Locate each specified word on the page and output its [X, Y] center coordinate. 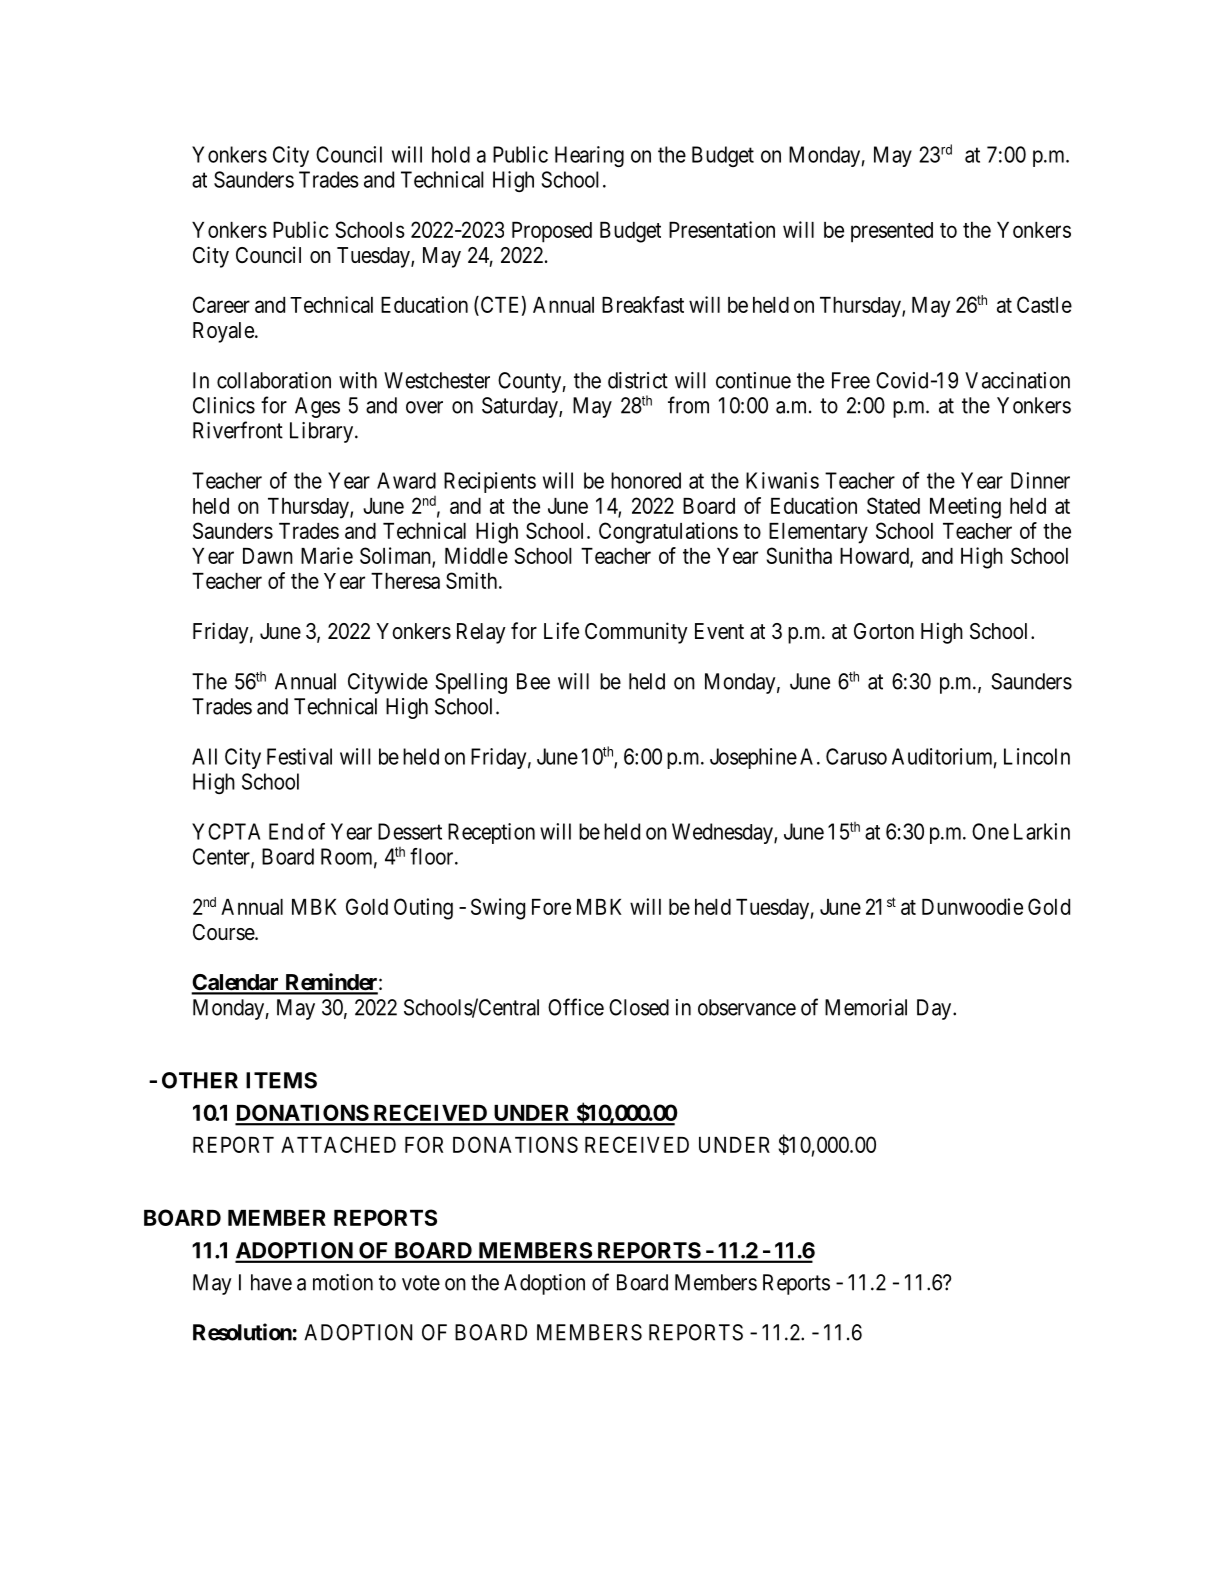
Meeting [965, 508]
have [271, 1282]
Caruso [856, 756]
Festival [299, 756]
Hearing [589, 156]
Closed [639, 1007]
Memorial [866, 1007]
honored [646, 480]
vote [421, 1283]
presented [892, 232]
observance [747, 1007]
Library [323, 432]
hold [451, 154]
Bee [533, 681]
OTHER [200, 1080]
